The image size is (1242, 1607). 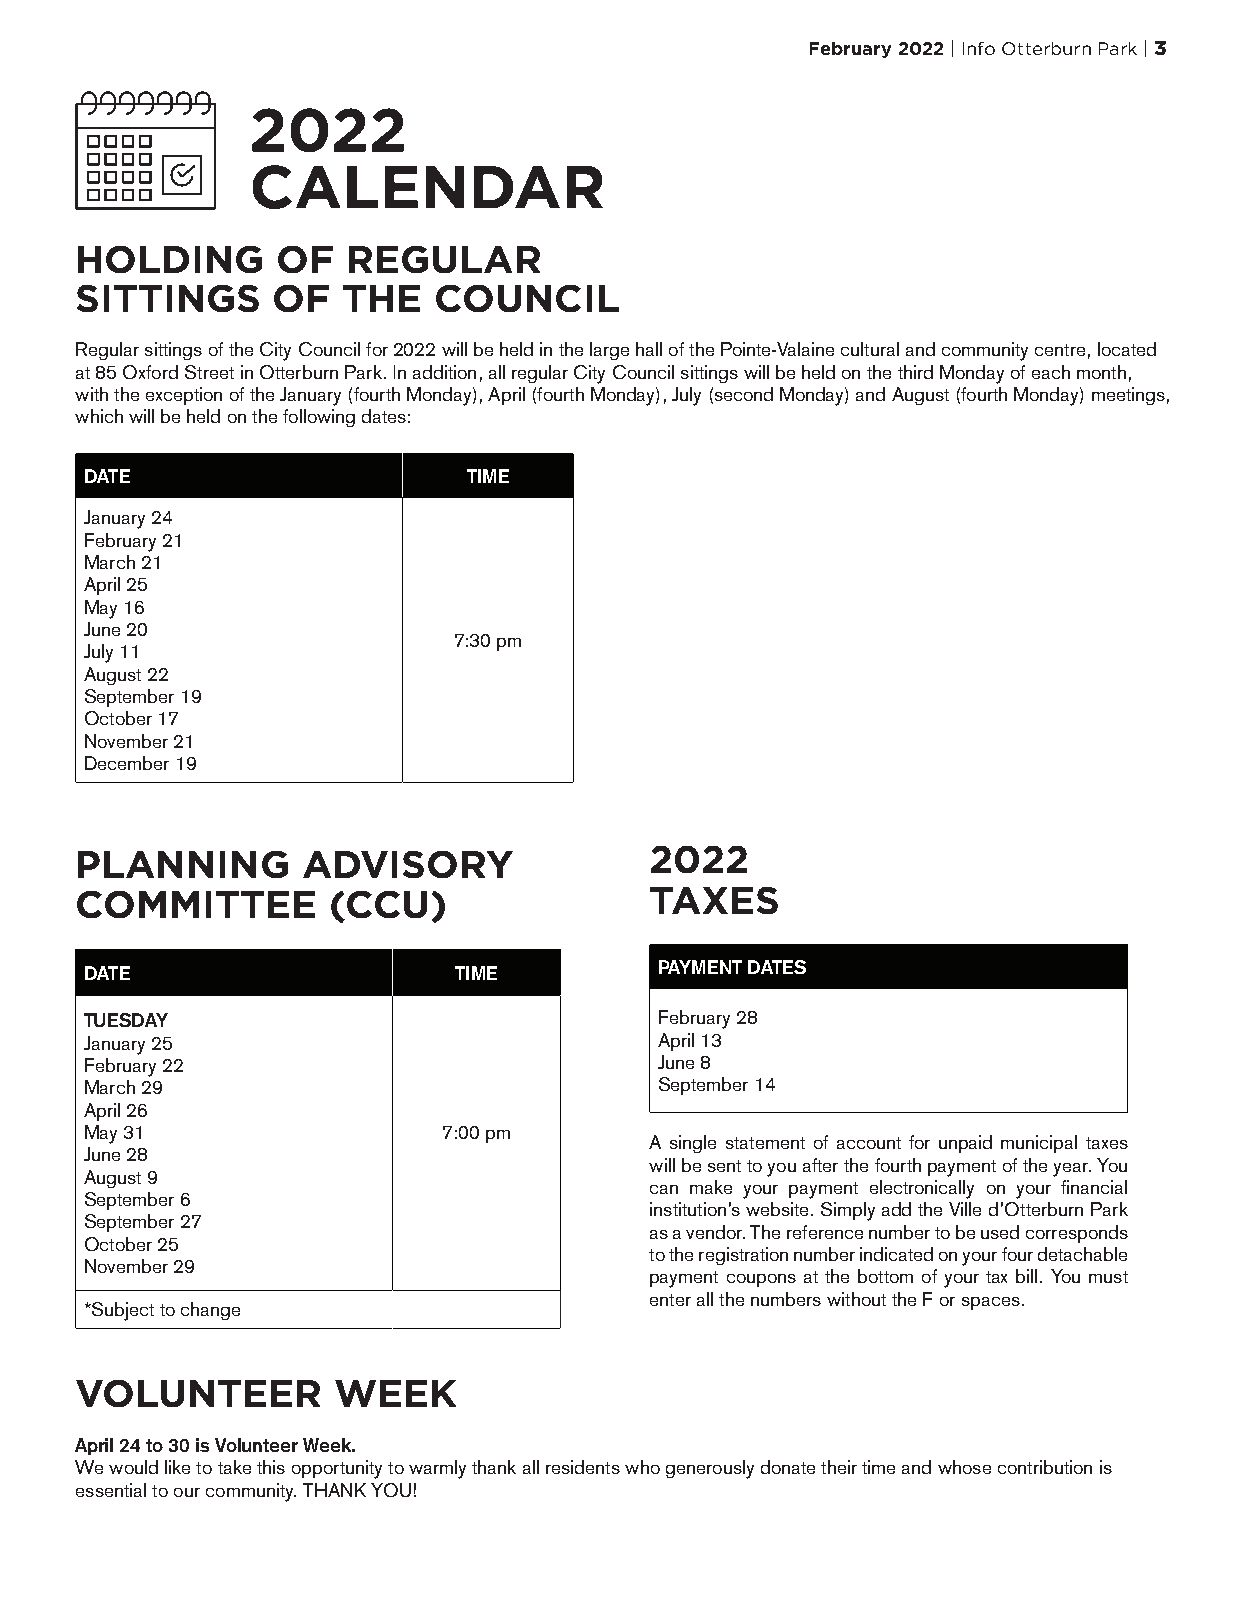 What do you see at coordinates (1128, 396) in the screenshot?
I see `meetings` at bounding box center [1128, 396].
